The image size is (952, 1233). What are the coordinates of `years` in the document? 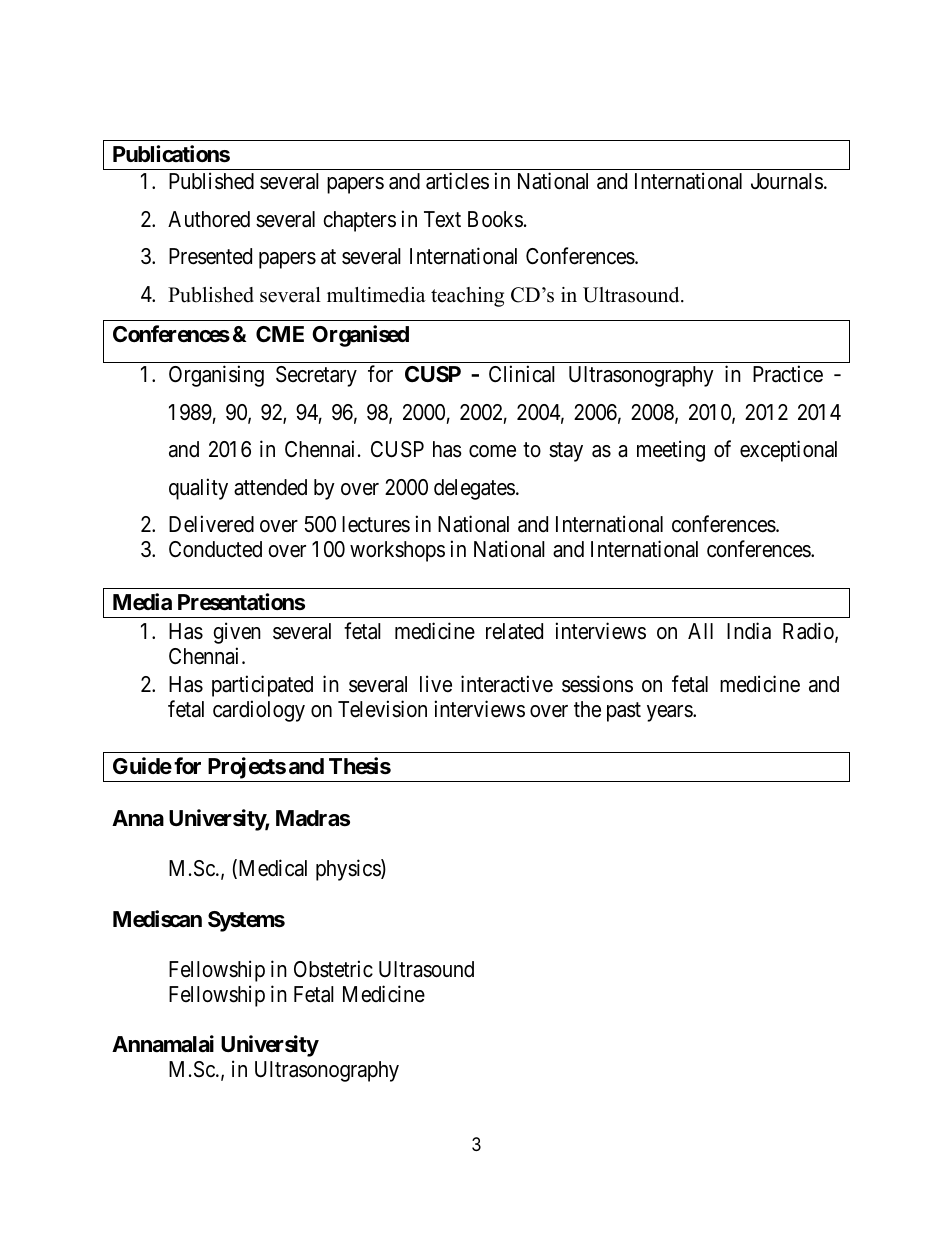 It's located at (670, 713).
